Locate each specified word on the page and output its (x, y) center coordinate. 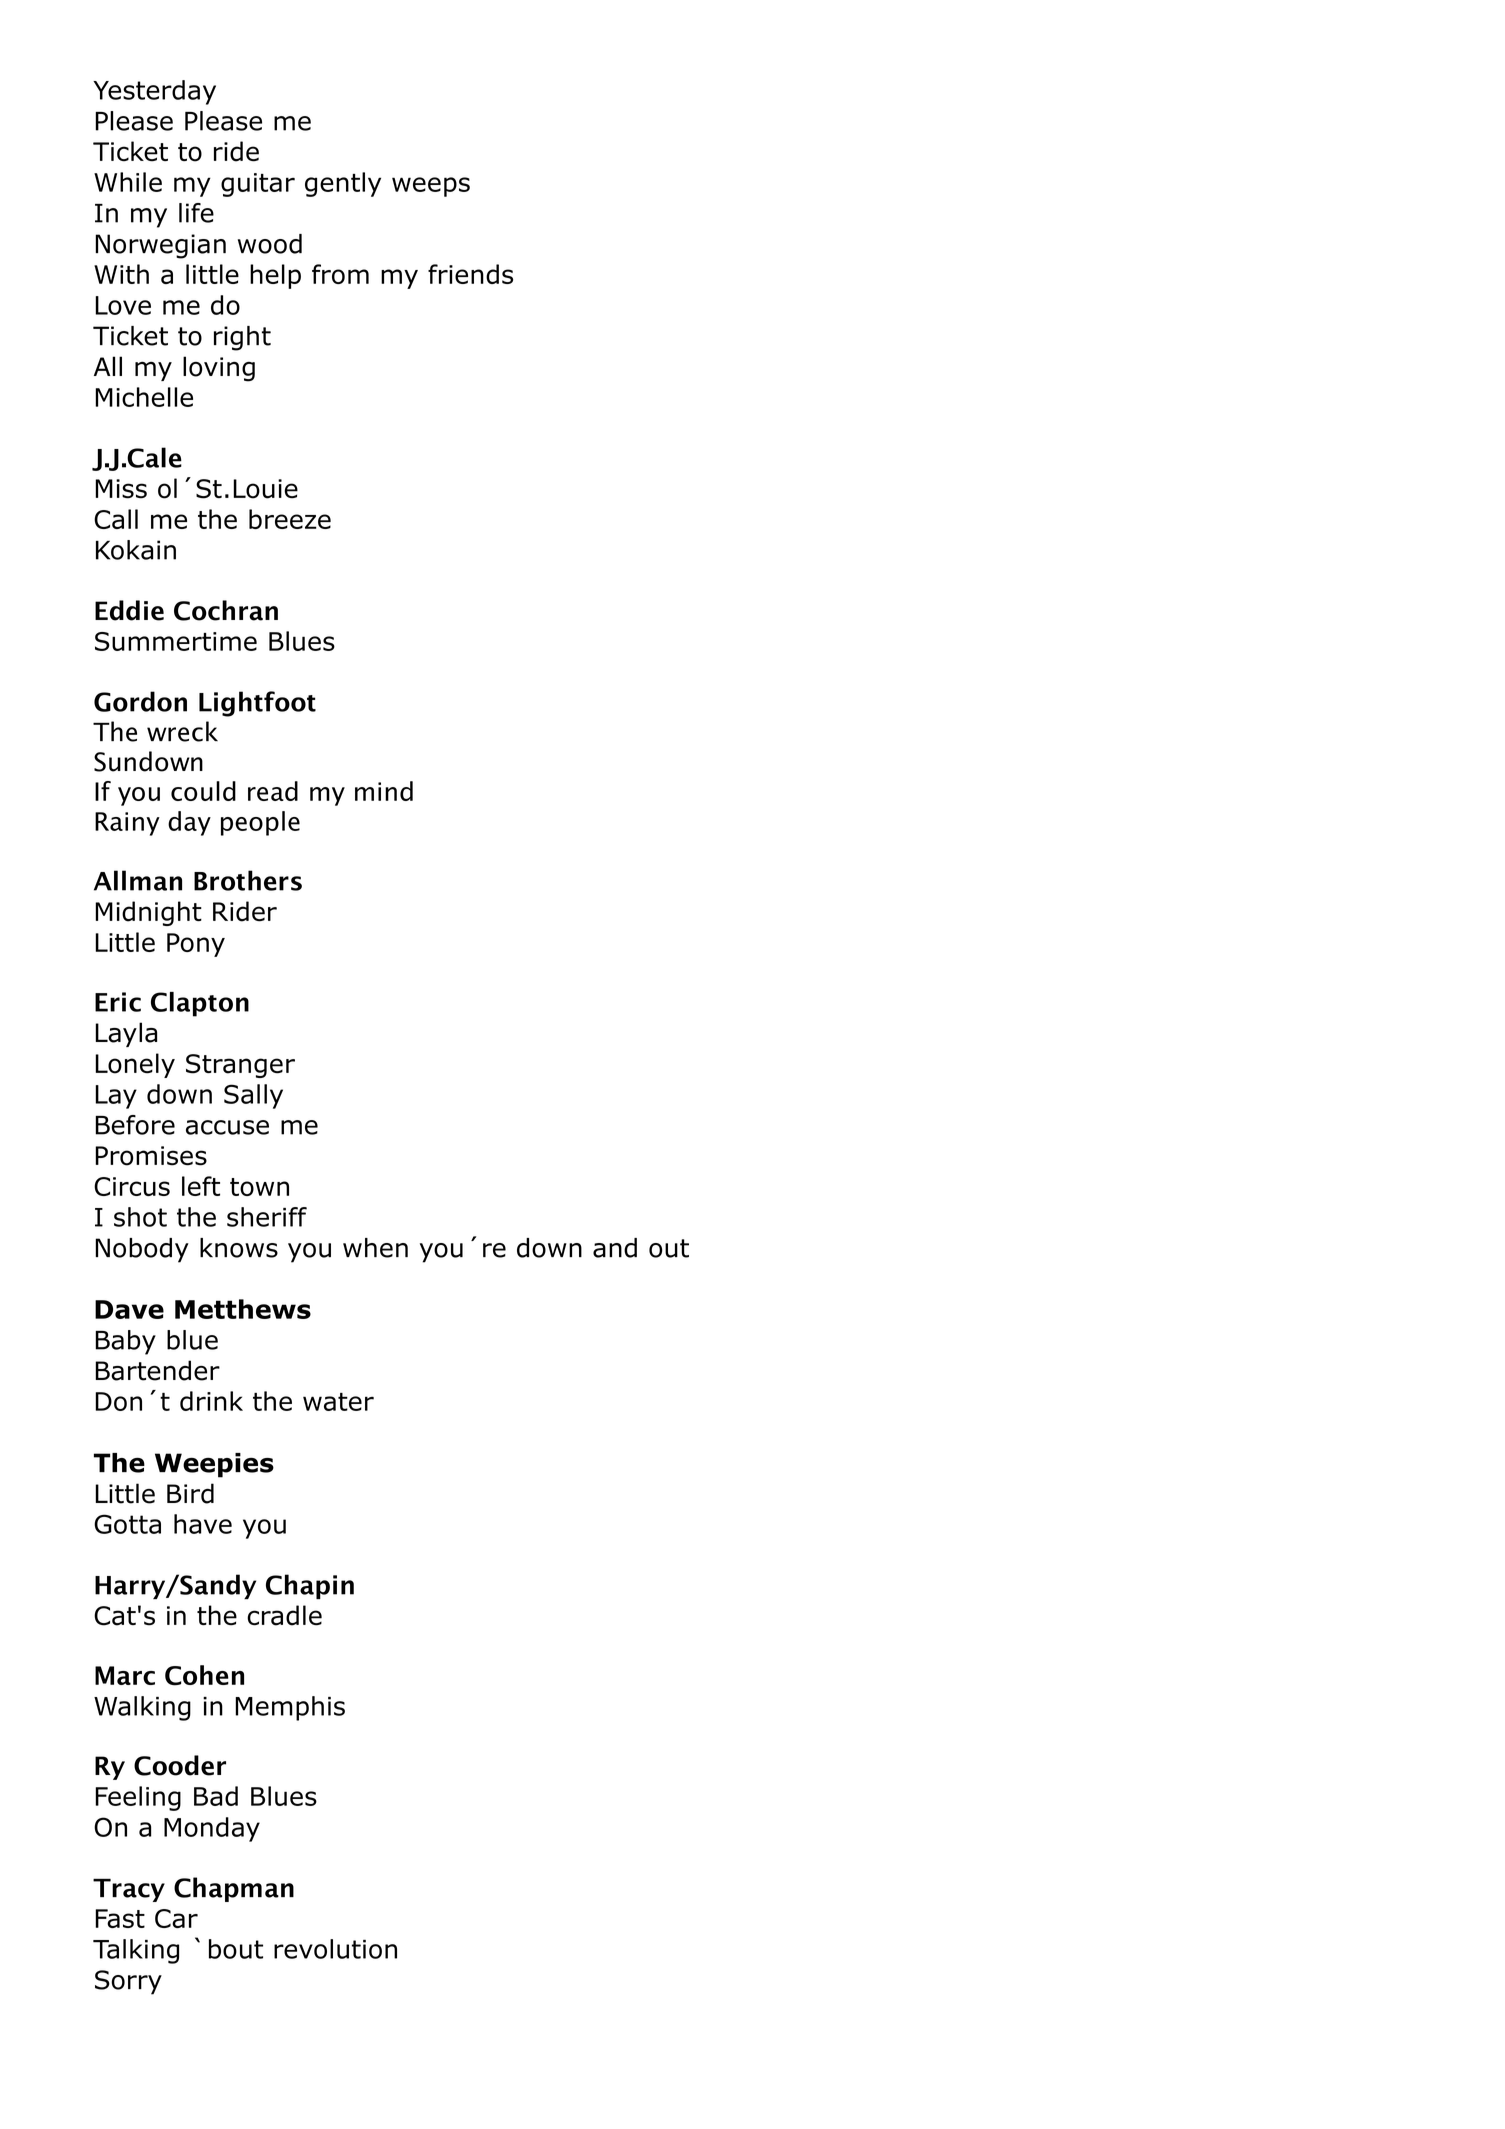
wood (270, 244)
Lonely (135, 1065)
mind (384, 791)
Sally (253, 1096)
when (375, 1248)
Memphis (290, 1708)
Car (176, 1918)
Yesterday (154, 92)
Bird (190, 1493)
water (338, 1402)
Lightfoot (257, 704)
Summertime (176, 641)
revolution (335, 1949)
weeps (431, 187)
